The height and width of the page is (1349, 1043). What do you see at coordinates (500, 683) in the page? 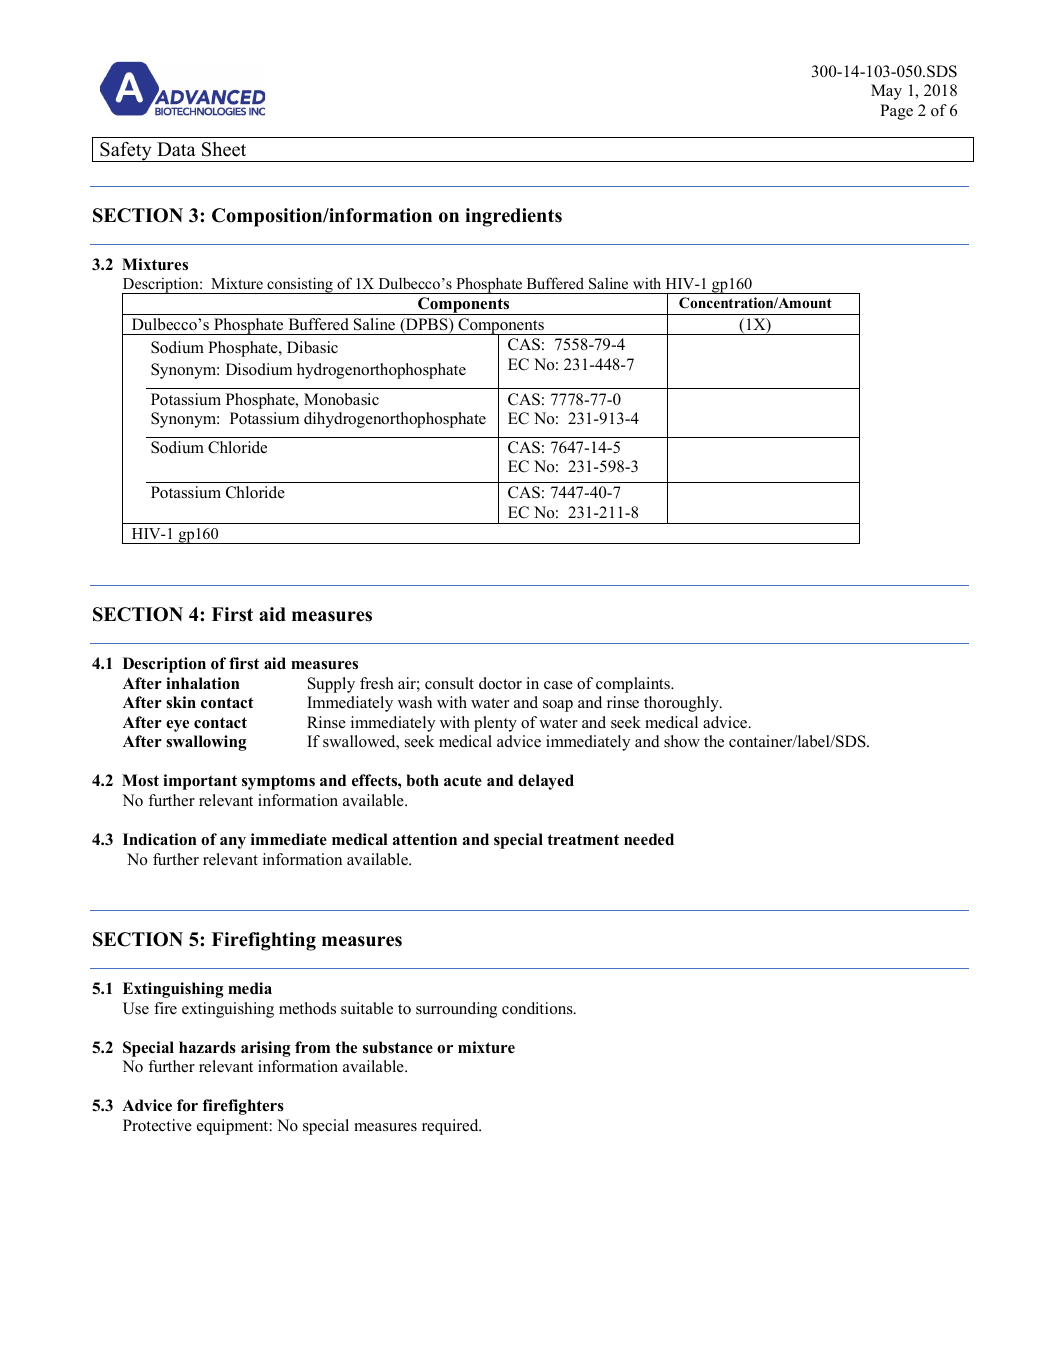
I see `doctor` at bounding box center [500, 683].
